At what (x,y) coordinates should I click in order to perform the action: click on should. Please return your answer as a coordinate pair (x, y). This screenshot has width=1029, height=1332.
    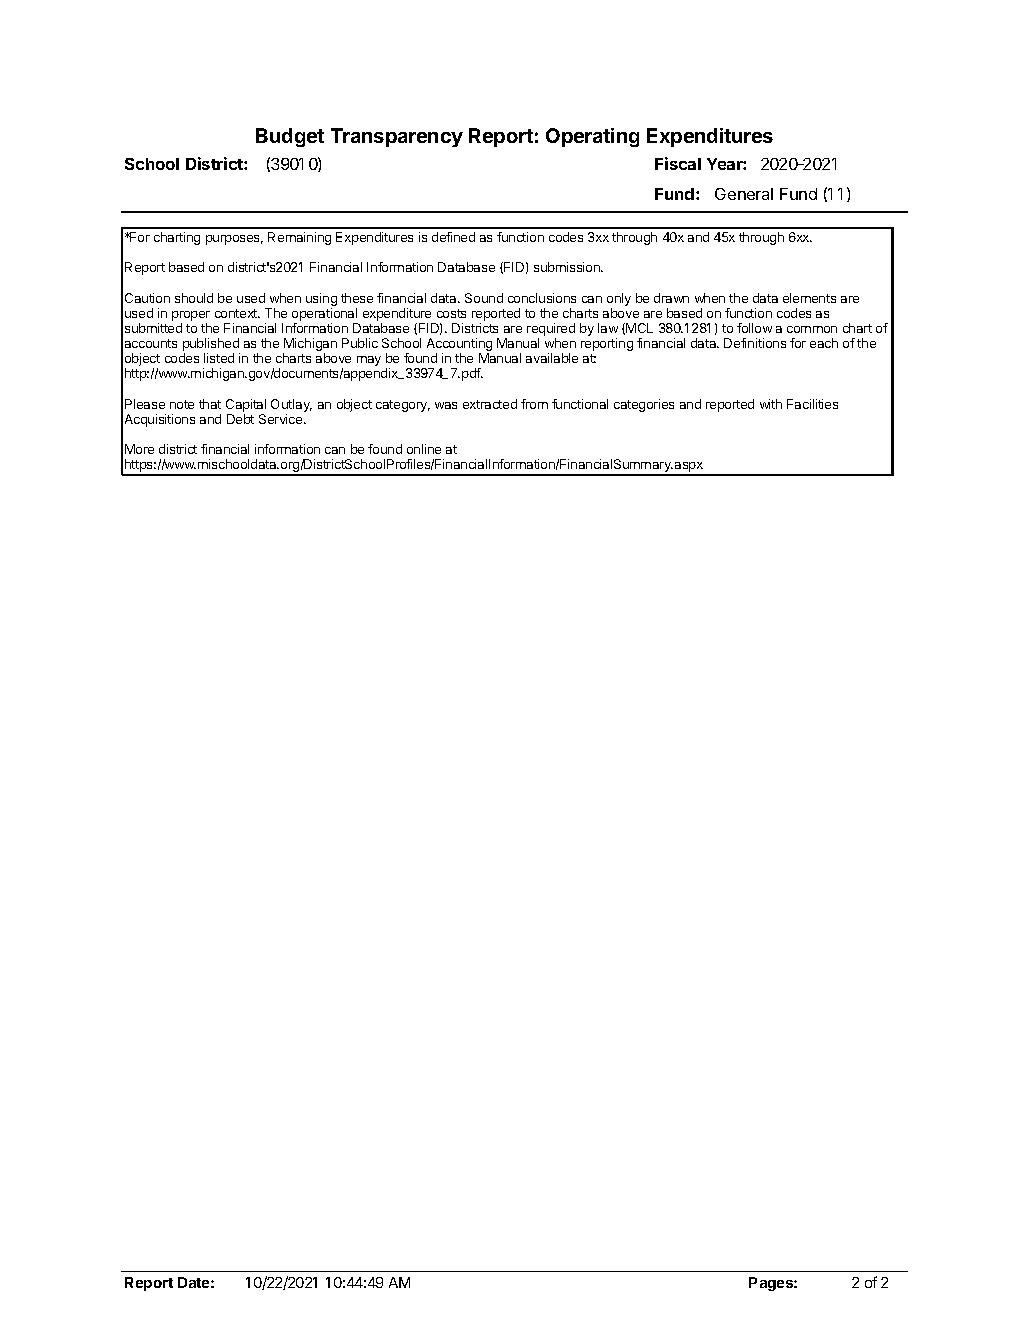
    Looking at the image, I should click on (194, 298).
